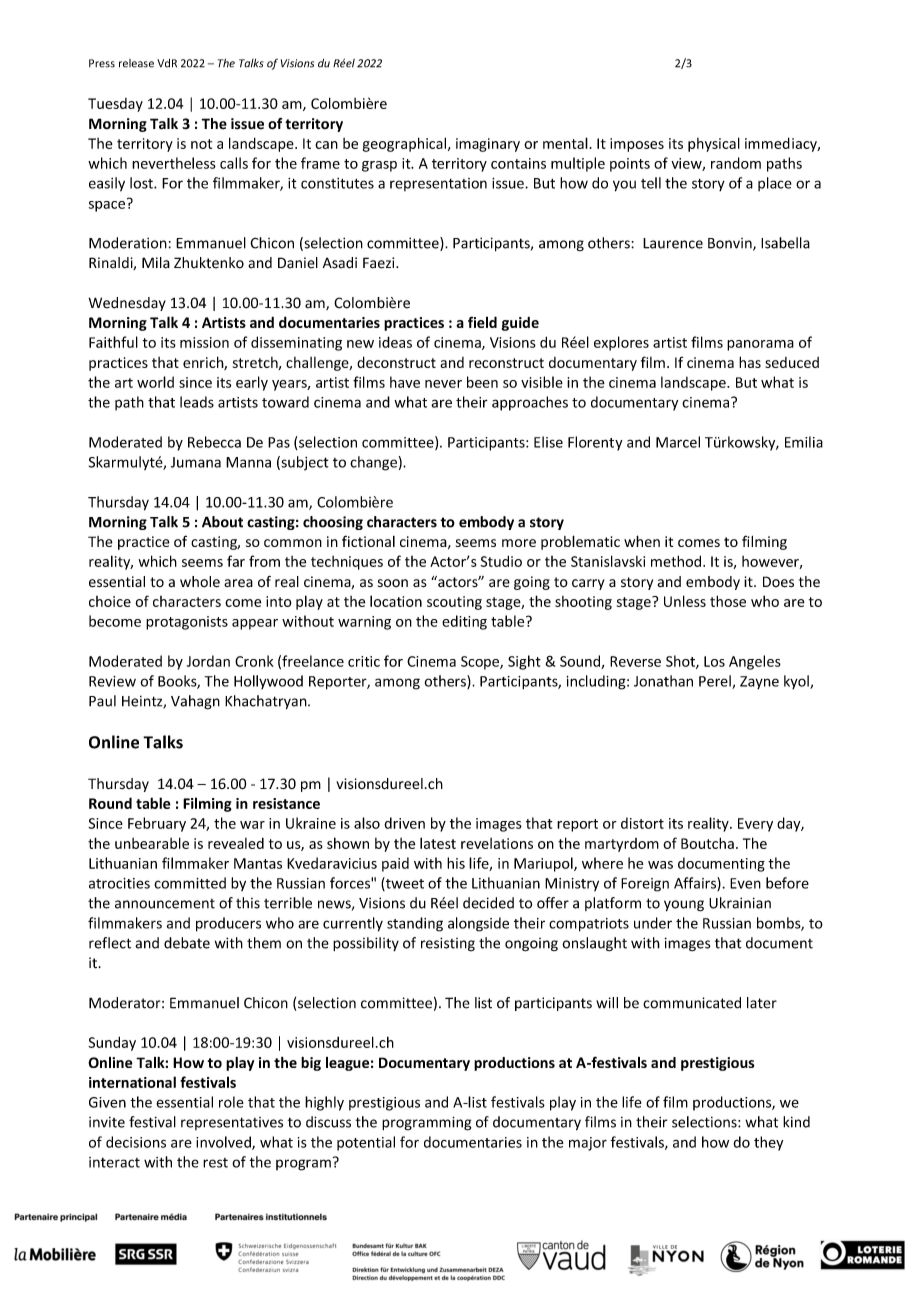 The height and width of the document is (1308, 924). Describe the element at coordinates (750, 362) in the document. I see `has` at that location.
